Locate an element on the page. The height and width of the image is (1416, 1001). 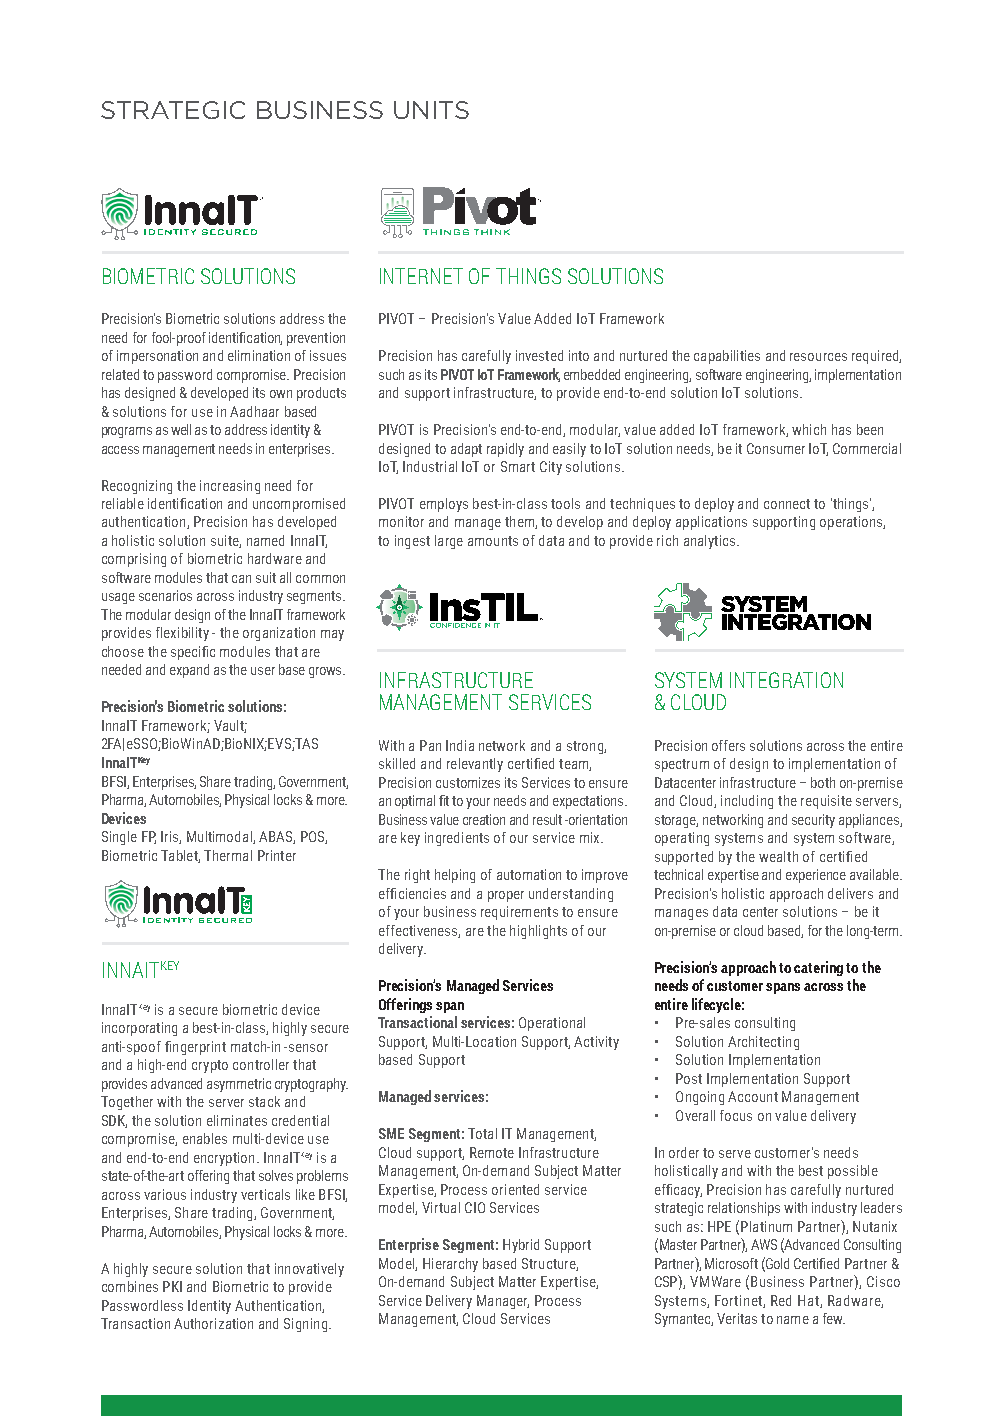
India is located at coordinates (460, 745).
